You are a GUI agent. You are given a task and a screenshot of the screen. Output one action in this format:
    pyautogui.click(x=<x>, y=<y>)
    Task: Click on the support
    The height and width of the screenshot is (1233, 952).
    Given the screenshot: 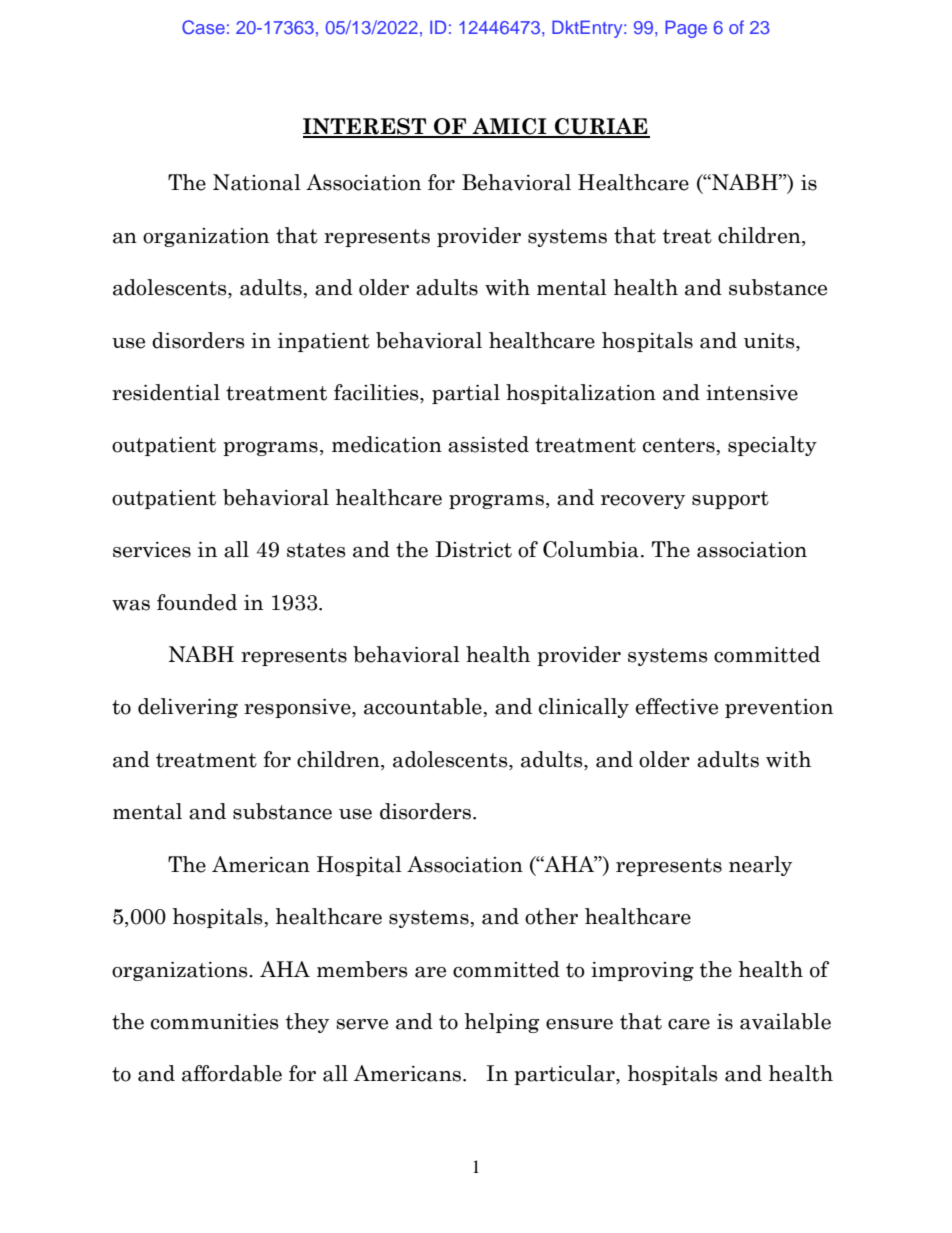 What is the action you would take?
    pyautogui.click(x=730, y=500)
